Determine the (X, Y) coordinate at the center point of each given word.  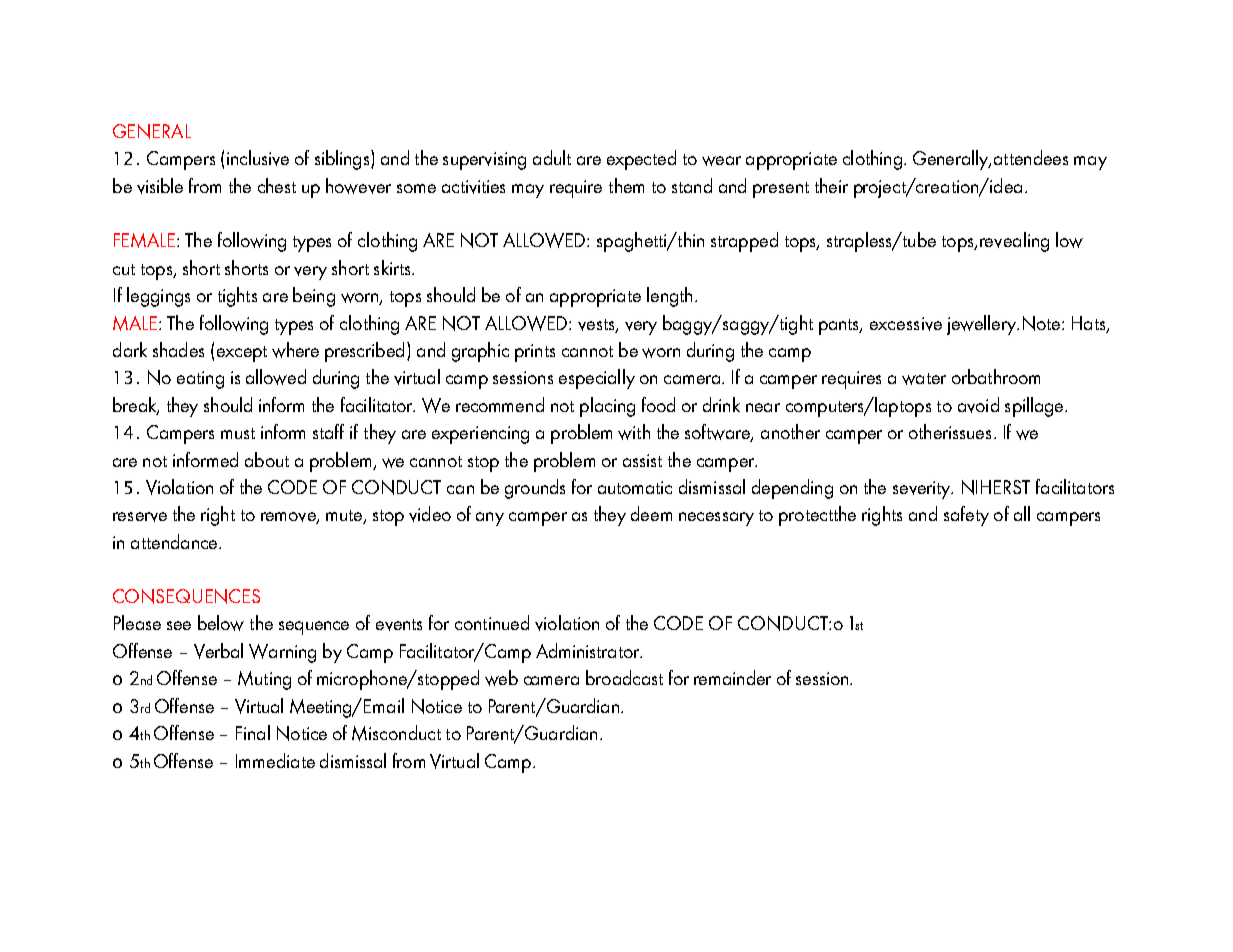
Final (253, 732)
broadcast (624, 677)
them (626, 185)
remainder (732, 677)
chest (277, 185)
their (831, 185)
